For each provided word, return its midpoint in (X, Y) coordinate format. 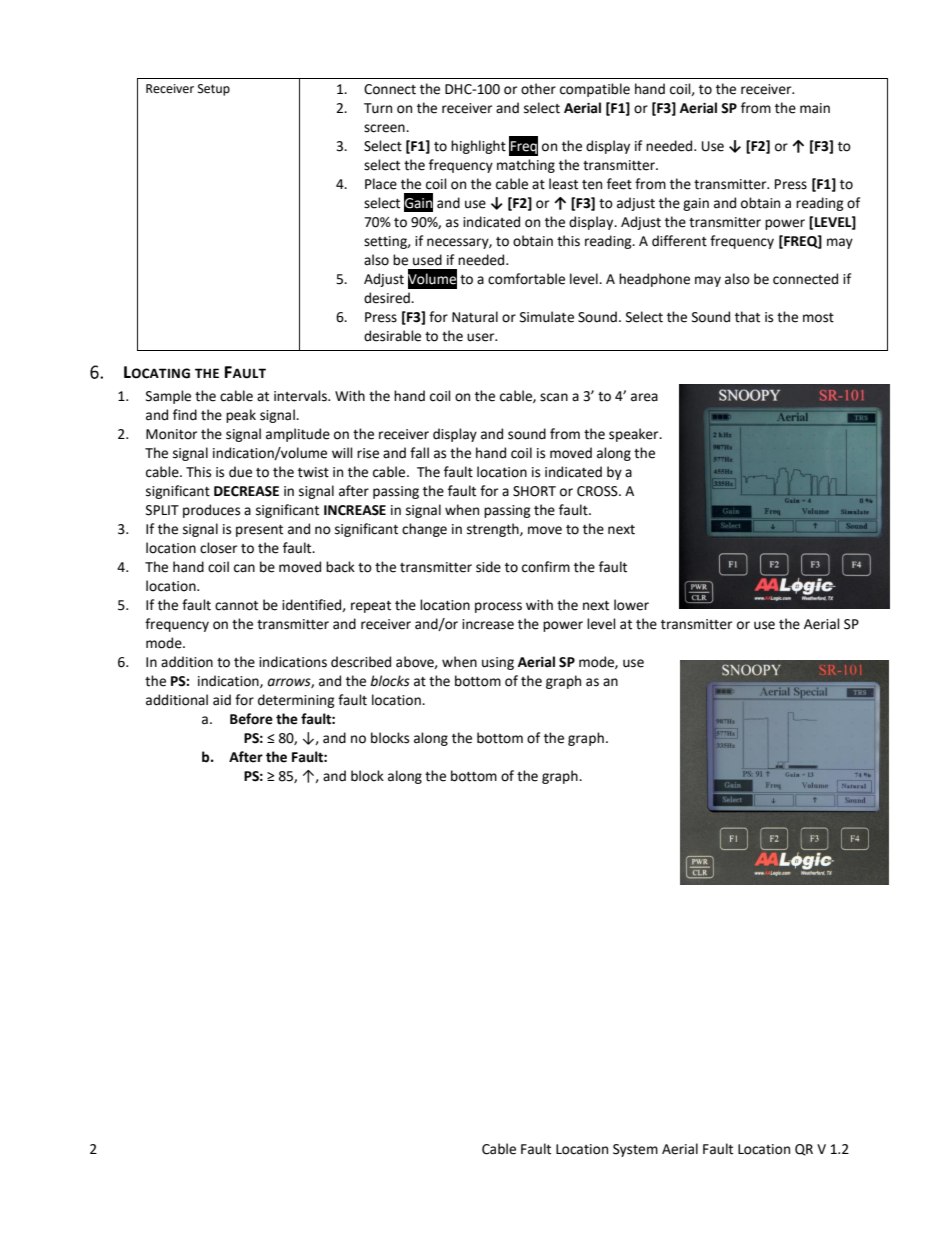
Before (251, 719)
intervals (301, 396)
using (498, 663)
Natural (475, 317)
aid (222, 700)
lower (631, 605)
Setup (214, 90)
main (815, 108)
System (635, 1150)
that (747, 317)
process (498, 607)
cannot (236, 606)
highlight (478, 147)
